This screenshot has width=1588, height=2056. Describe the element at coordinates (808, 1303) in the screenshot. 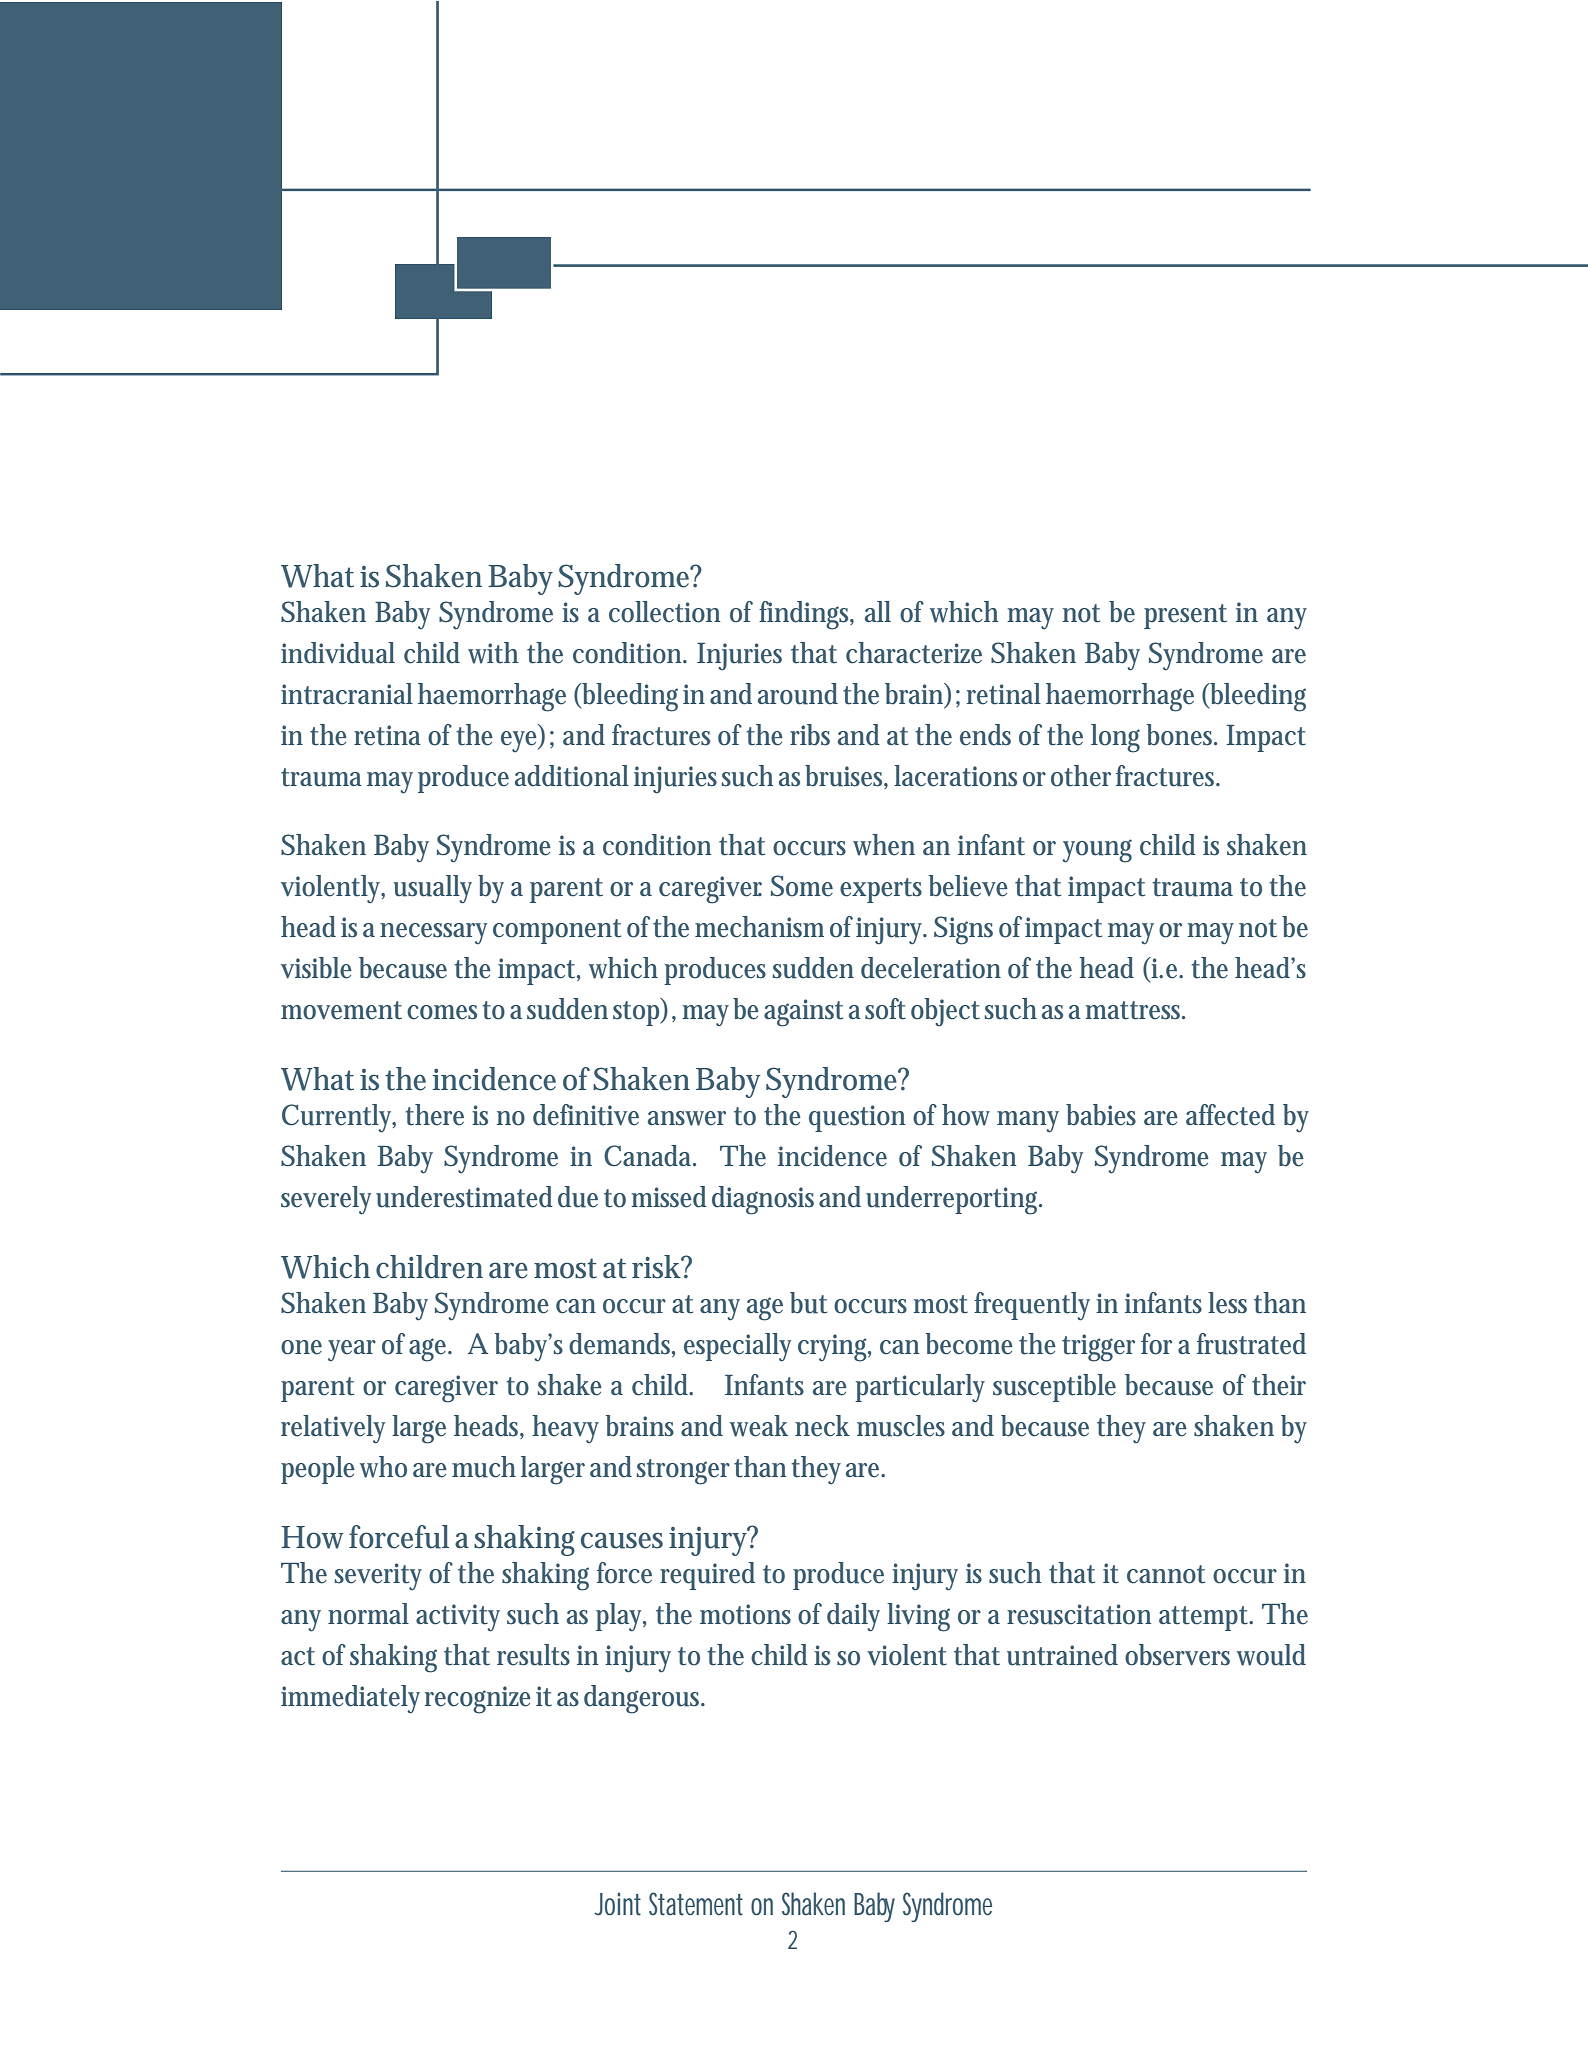

I see `but` at that location.
